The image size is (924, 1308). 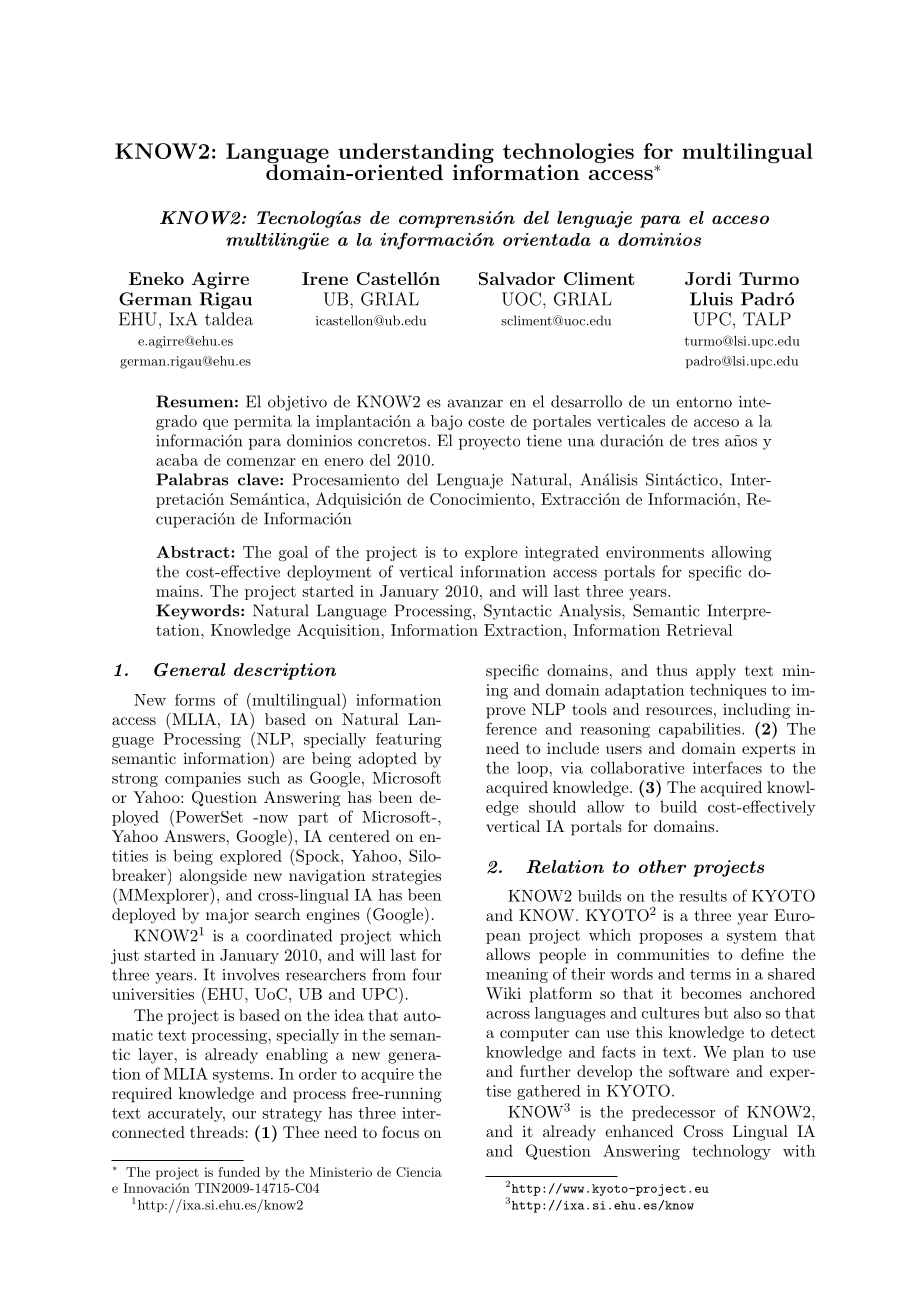 What do you see at coordinates (708, 278) in the screenshot?
I see `Jordi` at bounding box center [708, 278].
